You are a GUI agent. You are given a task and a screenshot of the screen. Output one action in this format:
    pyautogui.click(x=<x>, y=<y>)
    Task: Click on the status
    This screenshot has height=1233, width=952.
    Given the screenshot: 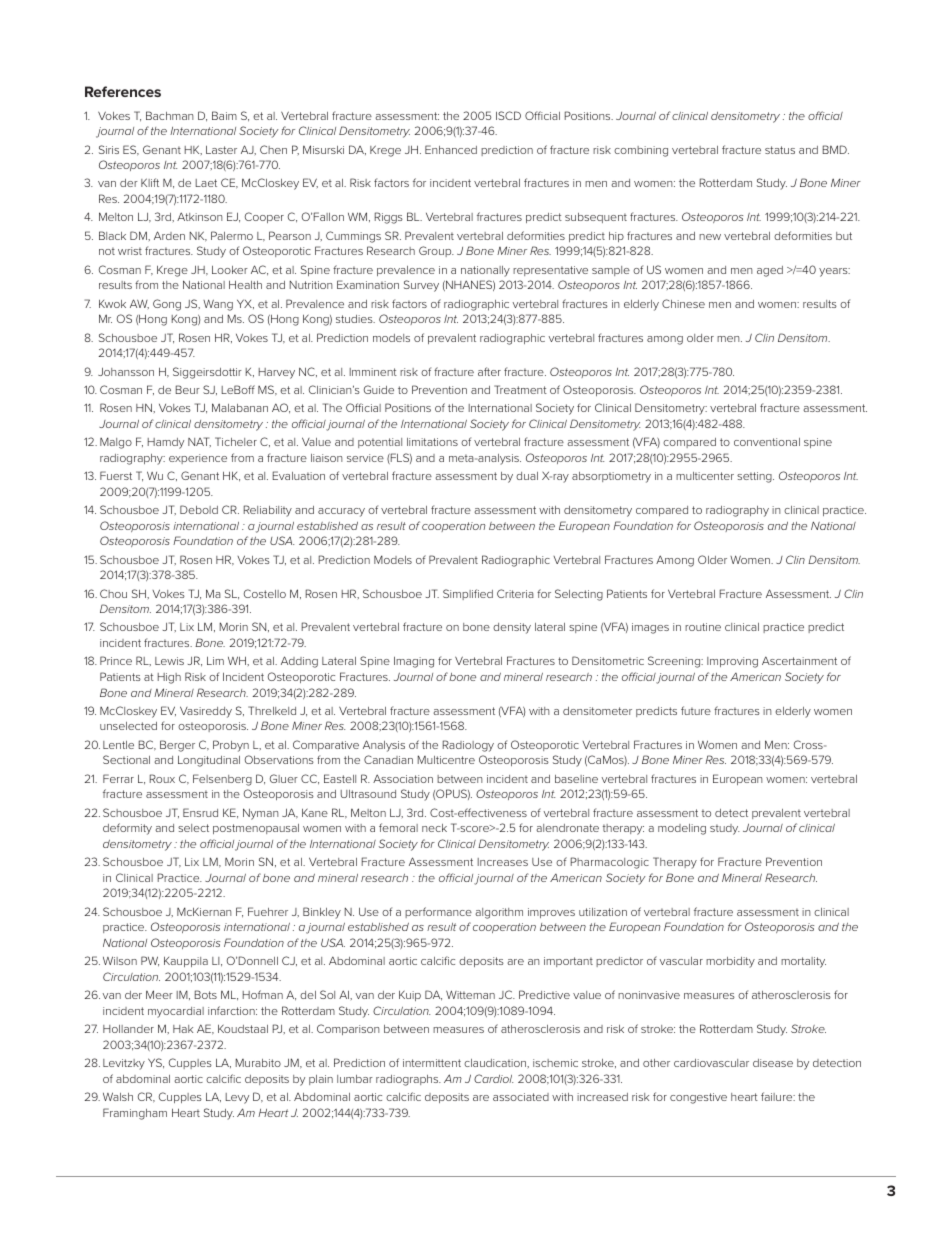 What is the action you would take?
    pyautogui.click(x=780, y=150)
